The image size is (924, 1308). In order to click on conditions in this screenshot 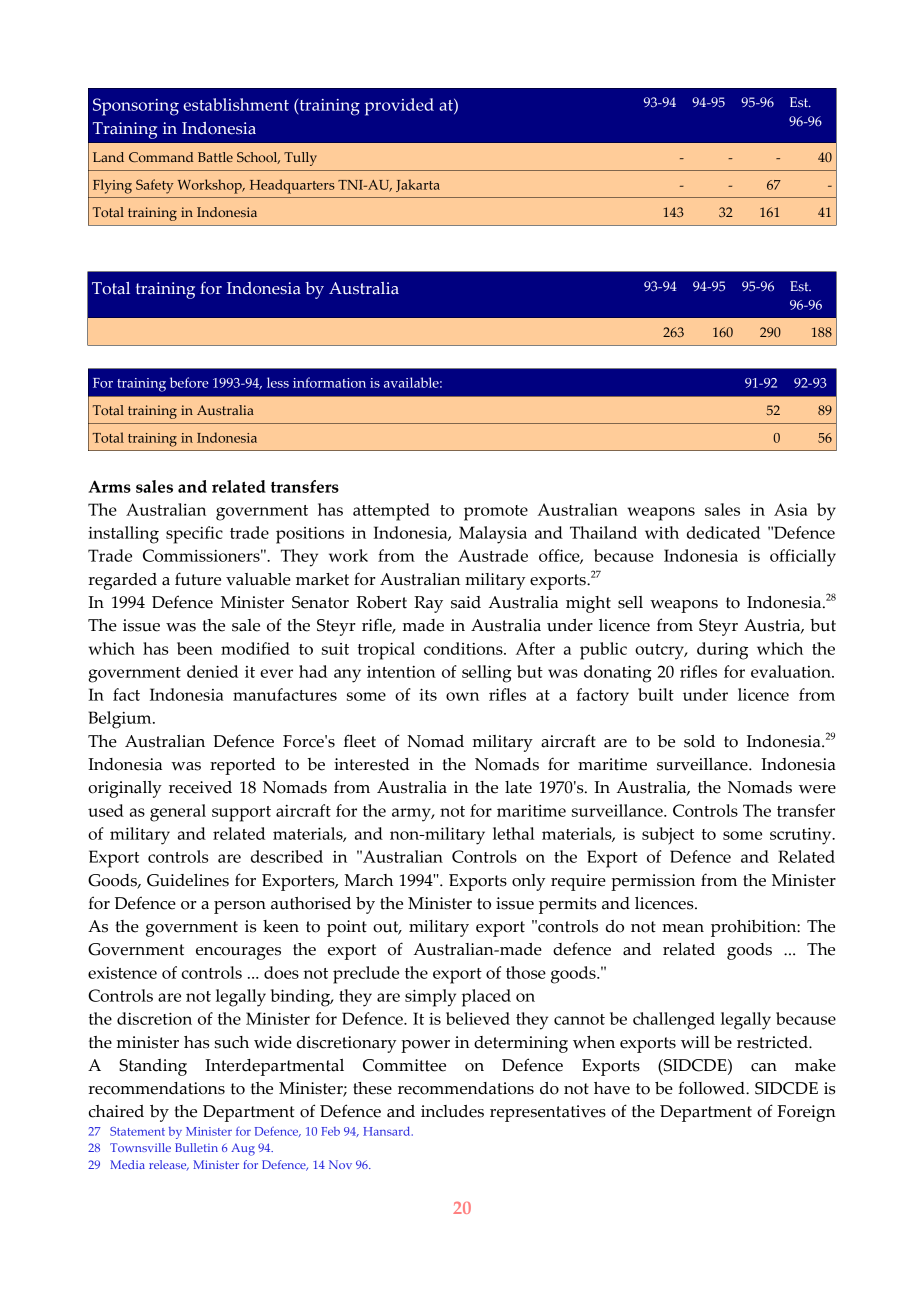, I will do `click(464, 648)`.
